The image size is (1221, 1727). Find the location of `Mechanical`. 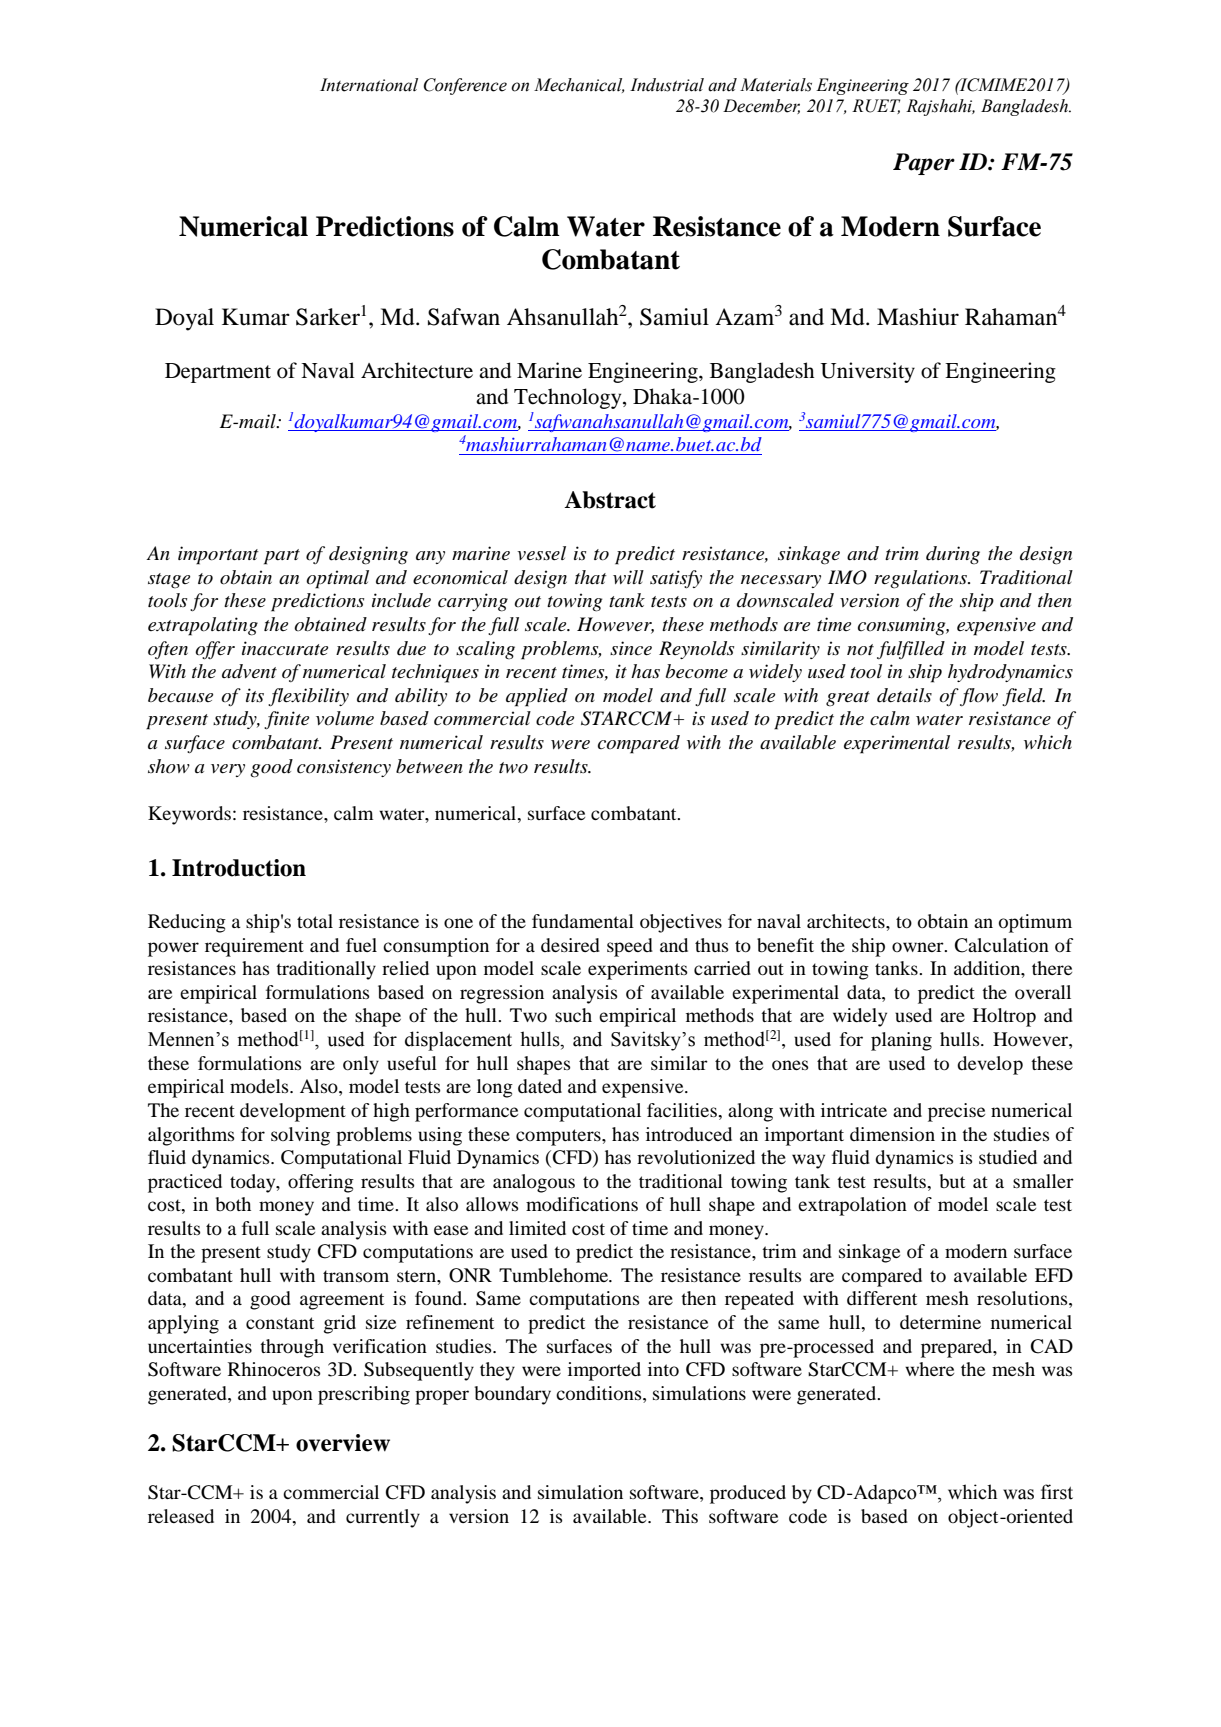

Mechanical is located at coordinates (579, 85).
